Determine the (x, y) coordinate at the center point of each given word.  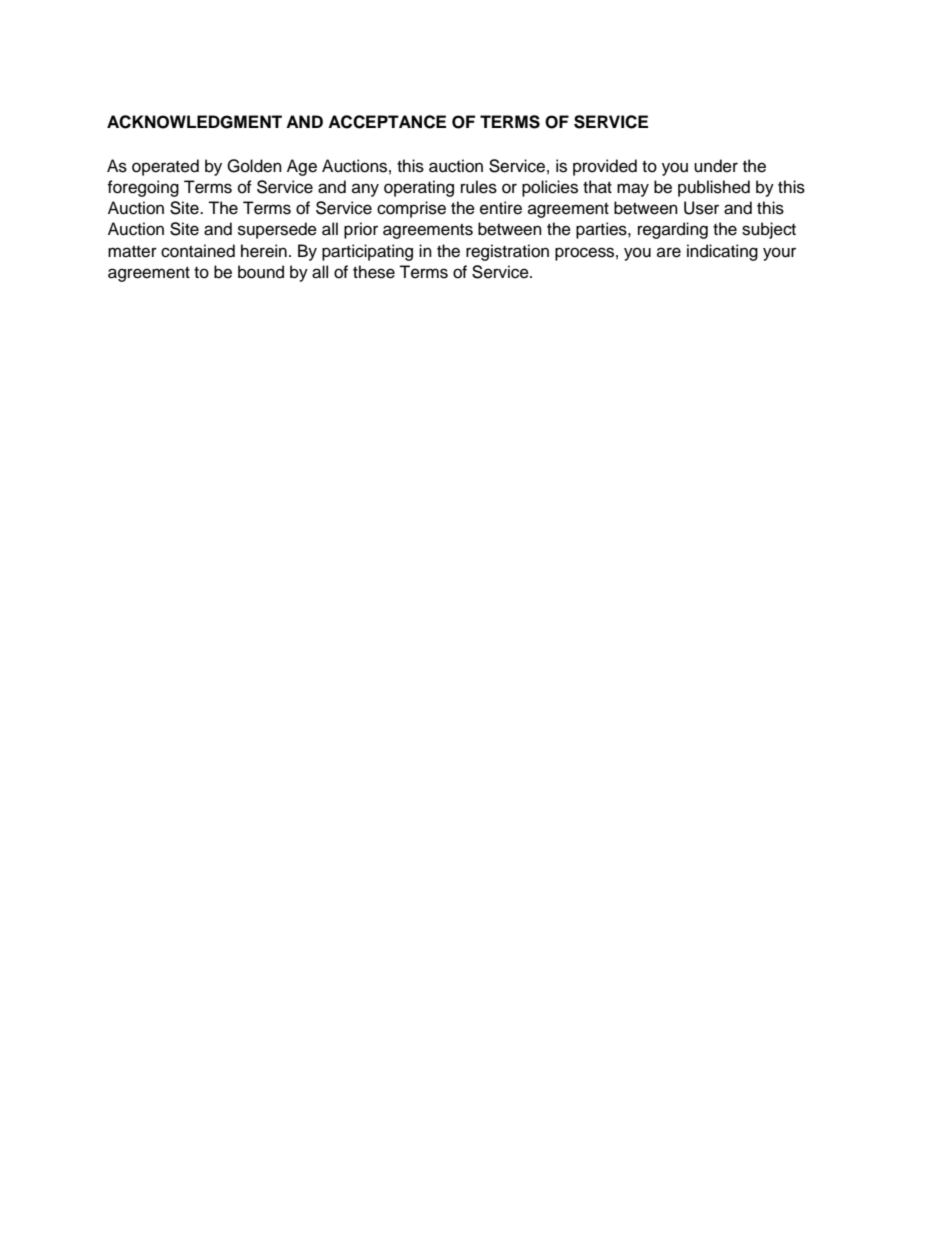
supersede (277, 230)
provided (605, 167)
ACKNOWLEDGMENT (194, 122)
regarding (673, 230)
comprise (411, 209)
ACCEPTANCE (387, 122)
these (374, 272)
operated (165, 167)
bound (261, 272)
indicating (722, 252)
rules (479, 187)
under (716, 166)
